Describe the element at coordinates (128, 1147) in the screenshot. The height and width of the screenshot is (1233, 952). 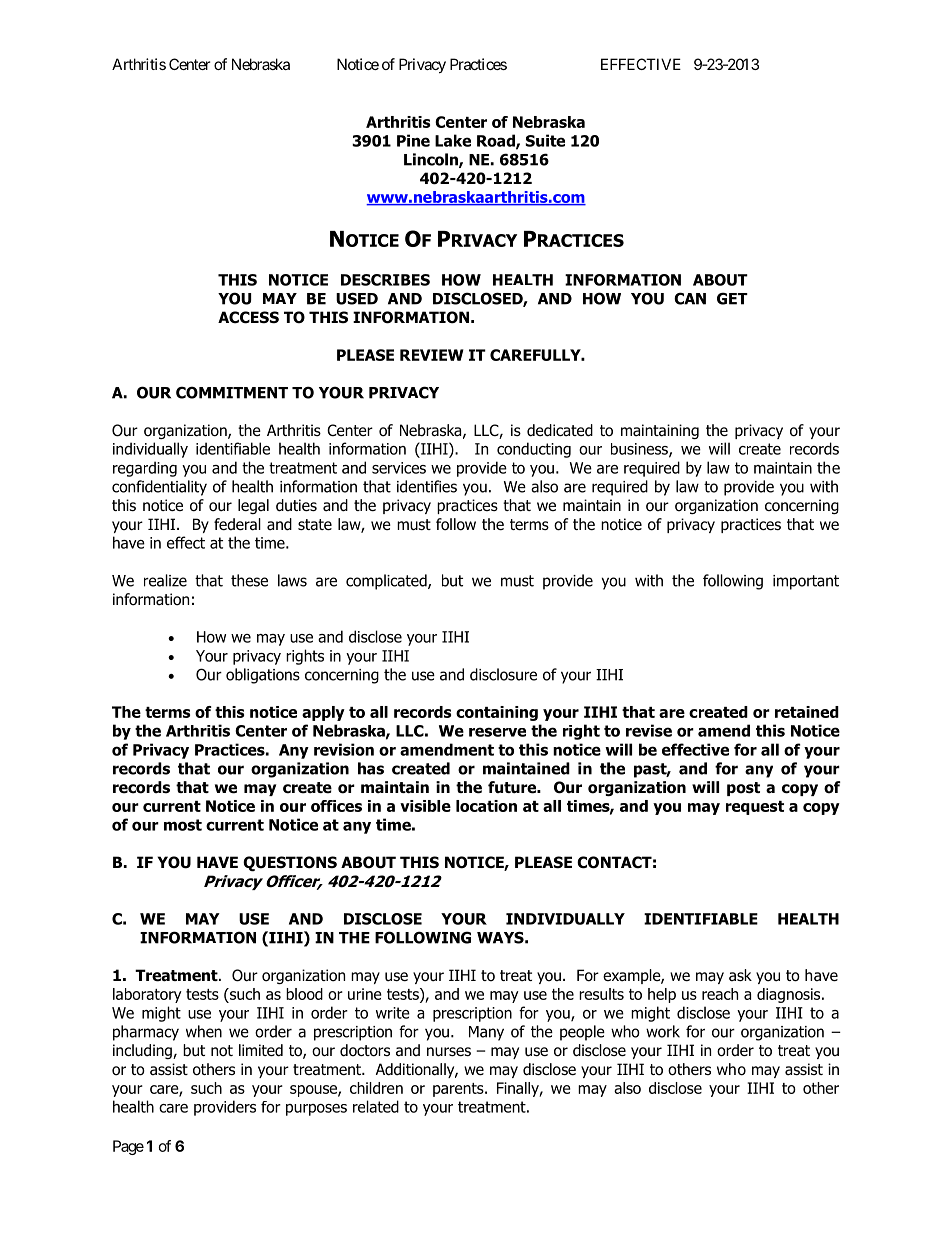
I see `Page` at that location.
